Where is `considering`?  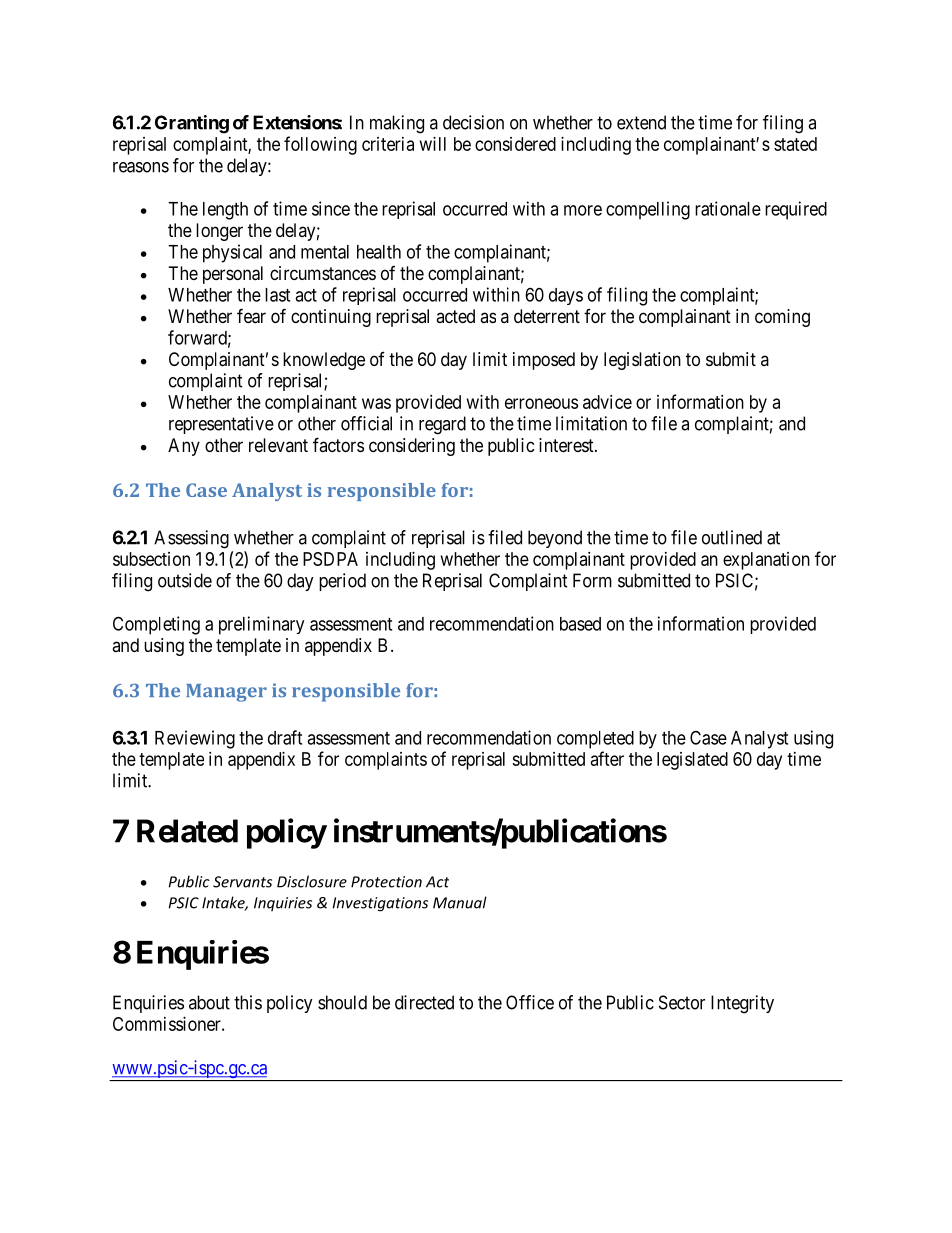 considering is located at coordinates (412, 447).
